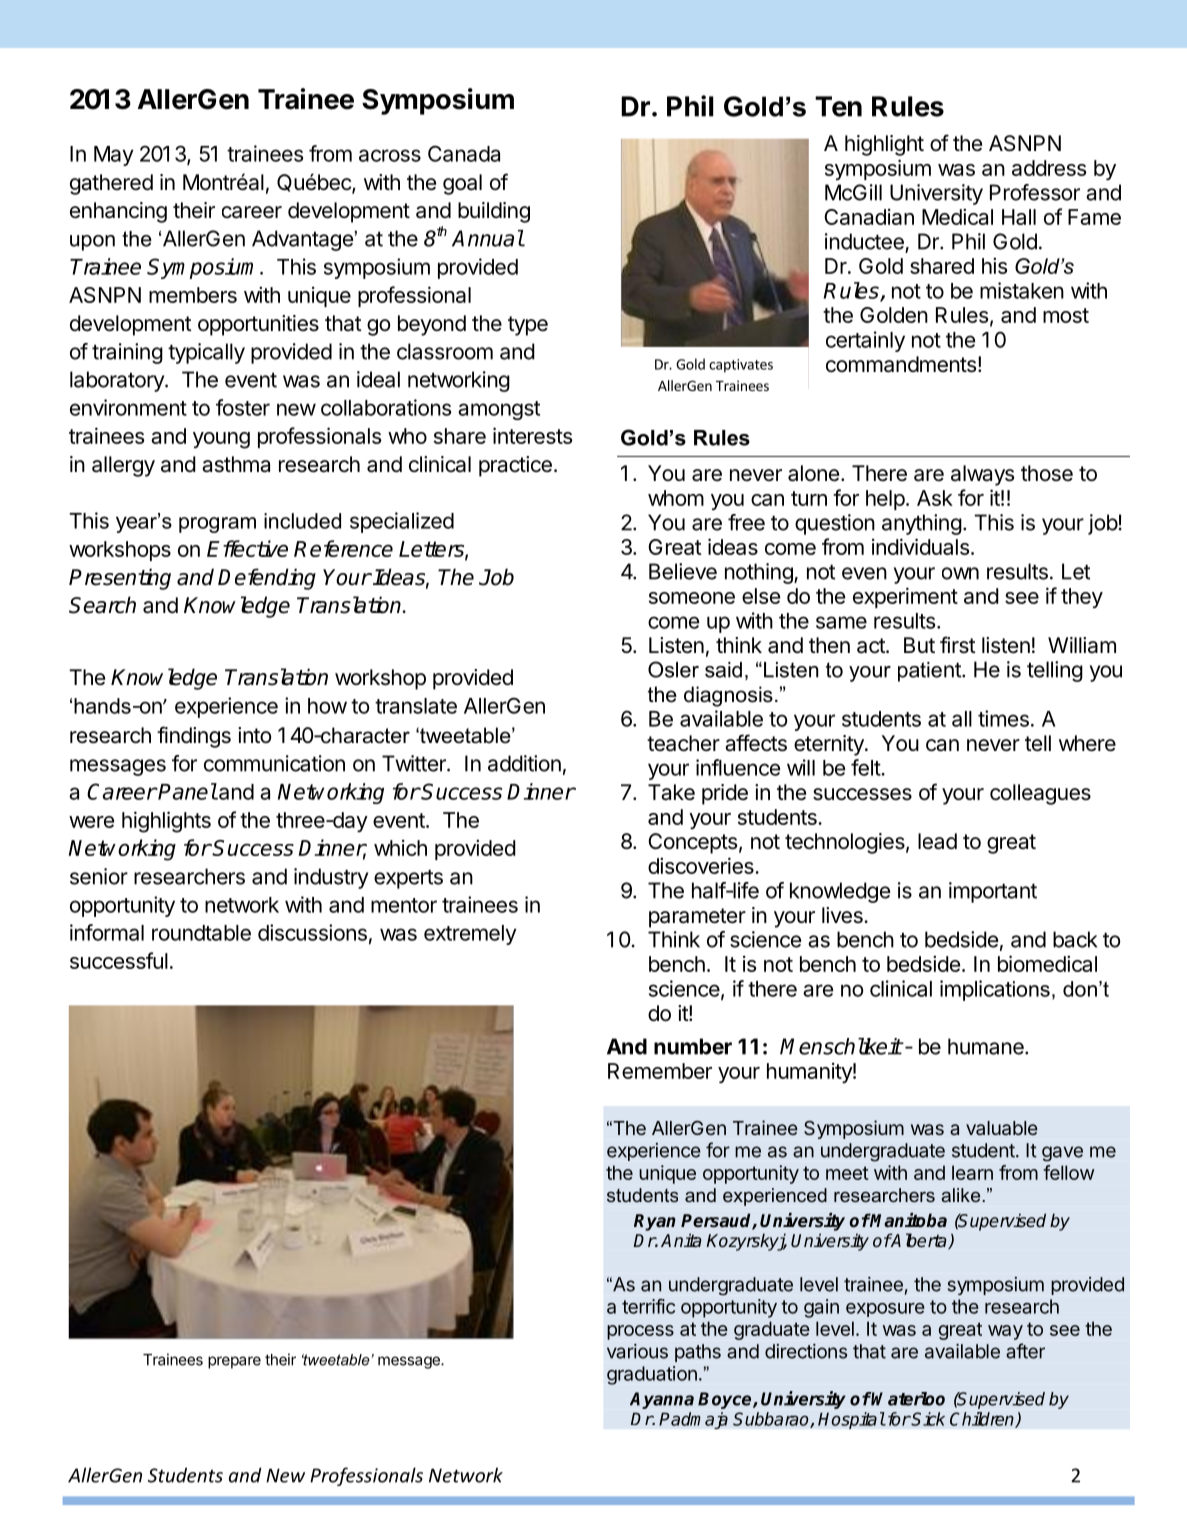 This image has height=1536, width=1187. I want to click on Remember, so click(660, 1071).
